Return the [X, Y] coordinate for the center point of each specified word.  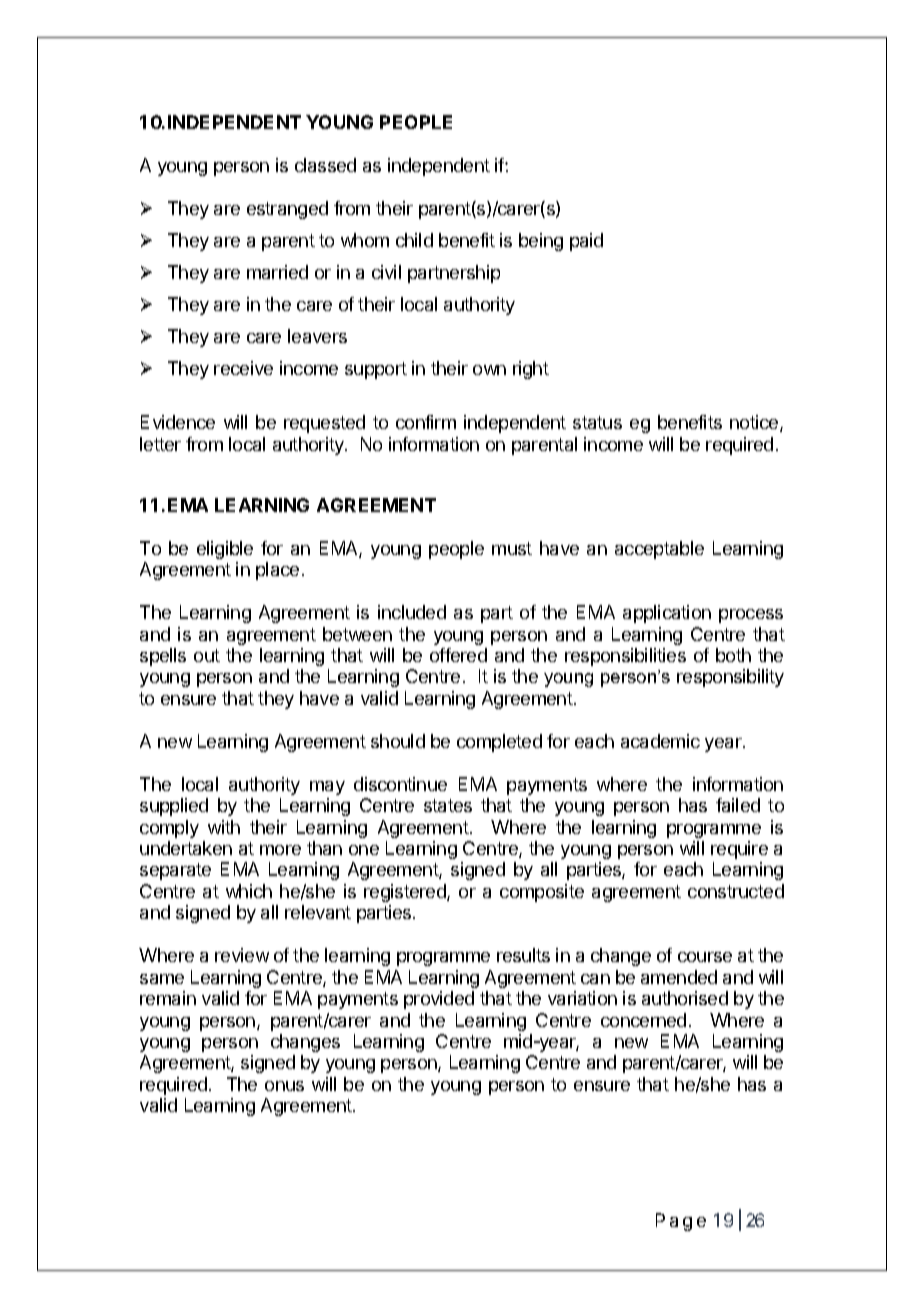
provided [439, 1000]
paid [586, 242]
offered [458, 655]
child [414, 240]
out [207, 655]
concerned [643, 1020]
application [667, 614]
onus [284, 1086]
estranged [287, 210]
